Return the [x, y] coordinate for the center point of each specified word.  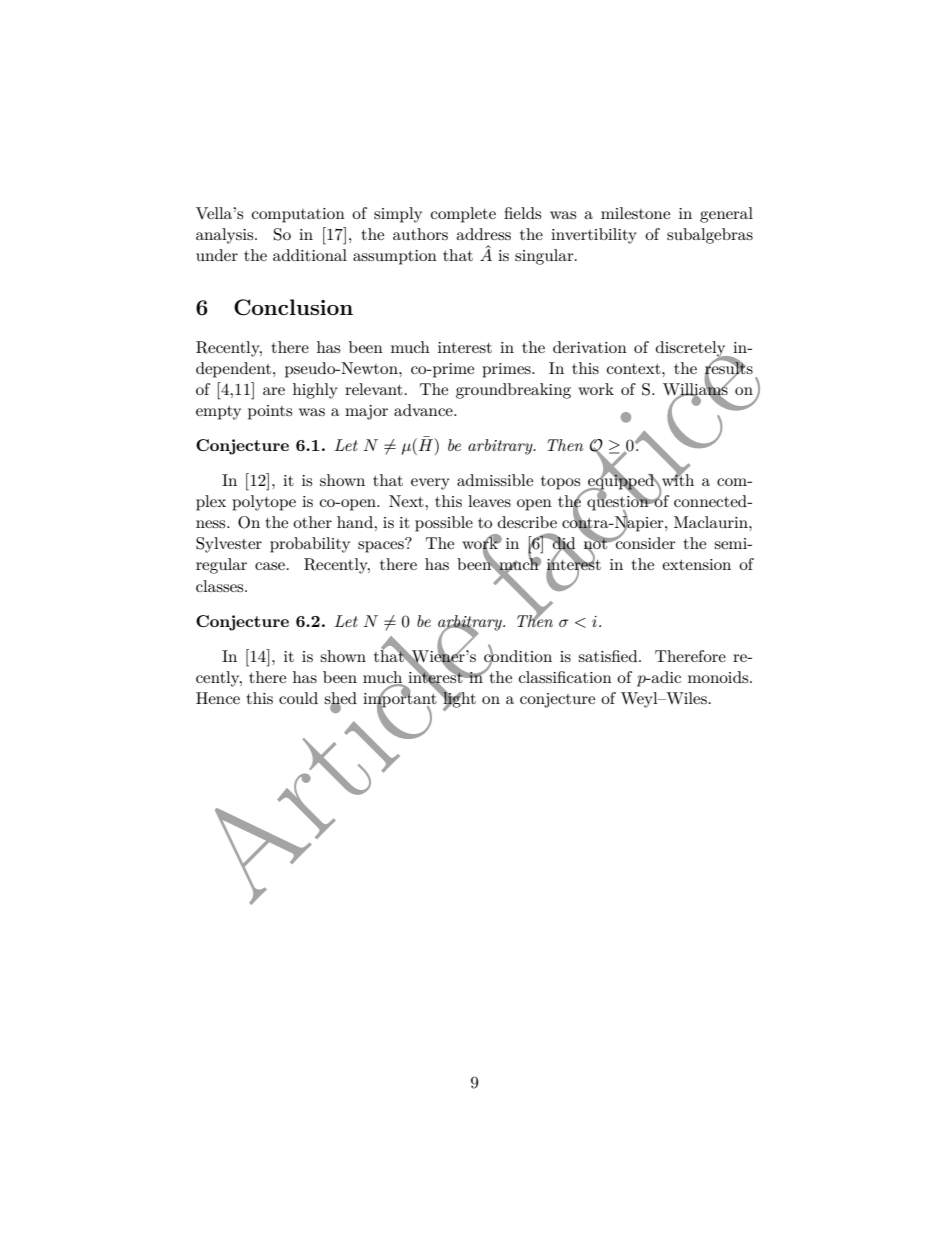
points [270, 412]
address [483, 234]
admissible [495, 480]
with [677, 480]
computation [298, 215]
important [401, 700]
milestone [635, 213]
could [298, 698]
